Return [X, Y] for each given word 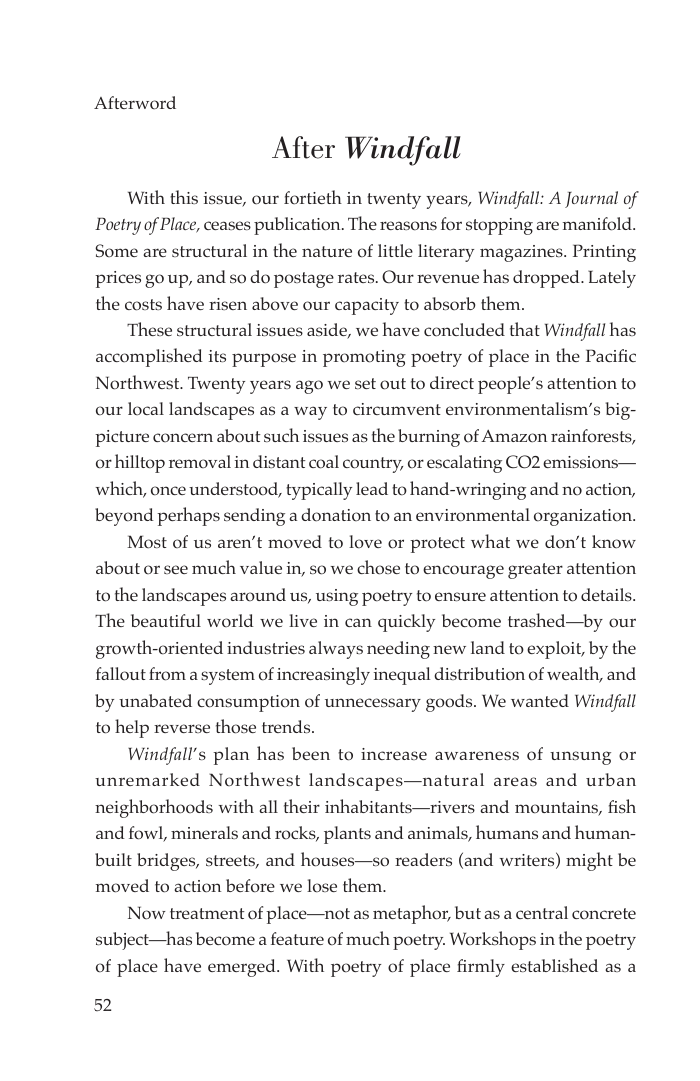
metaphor [412, 914]
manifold [598, 224]
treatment [207, 913]
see [176, 569]
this [184, 197]
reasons [408, 226]
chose [378, 567]
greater [535, 571]
